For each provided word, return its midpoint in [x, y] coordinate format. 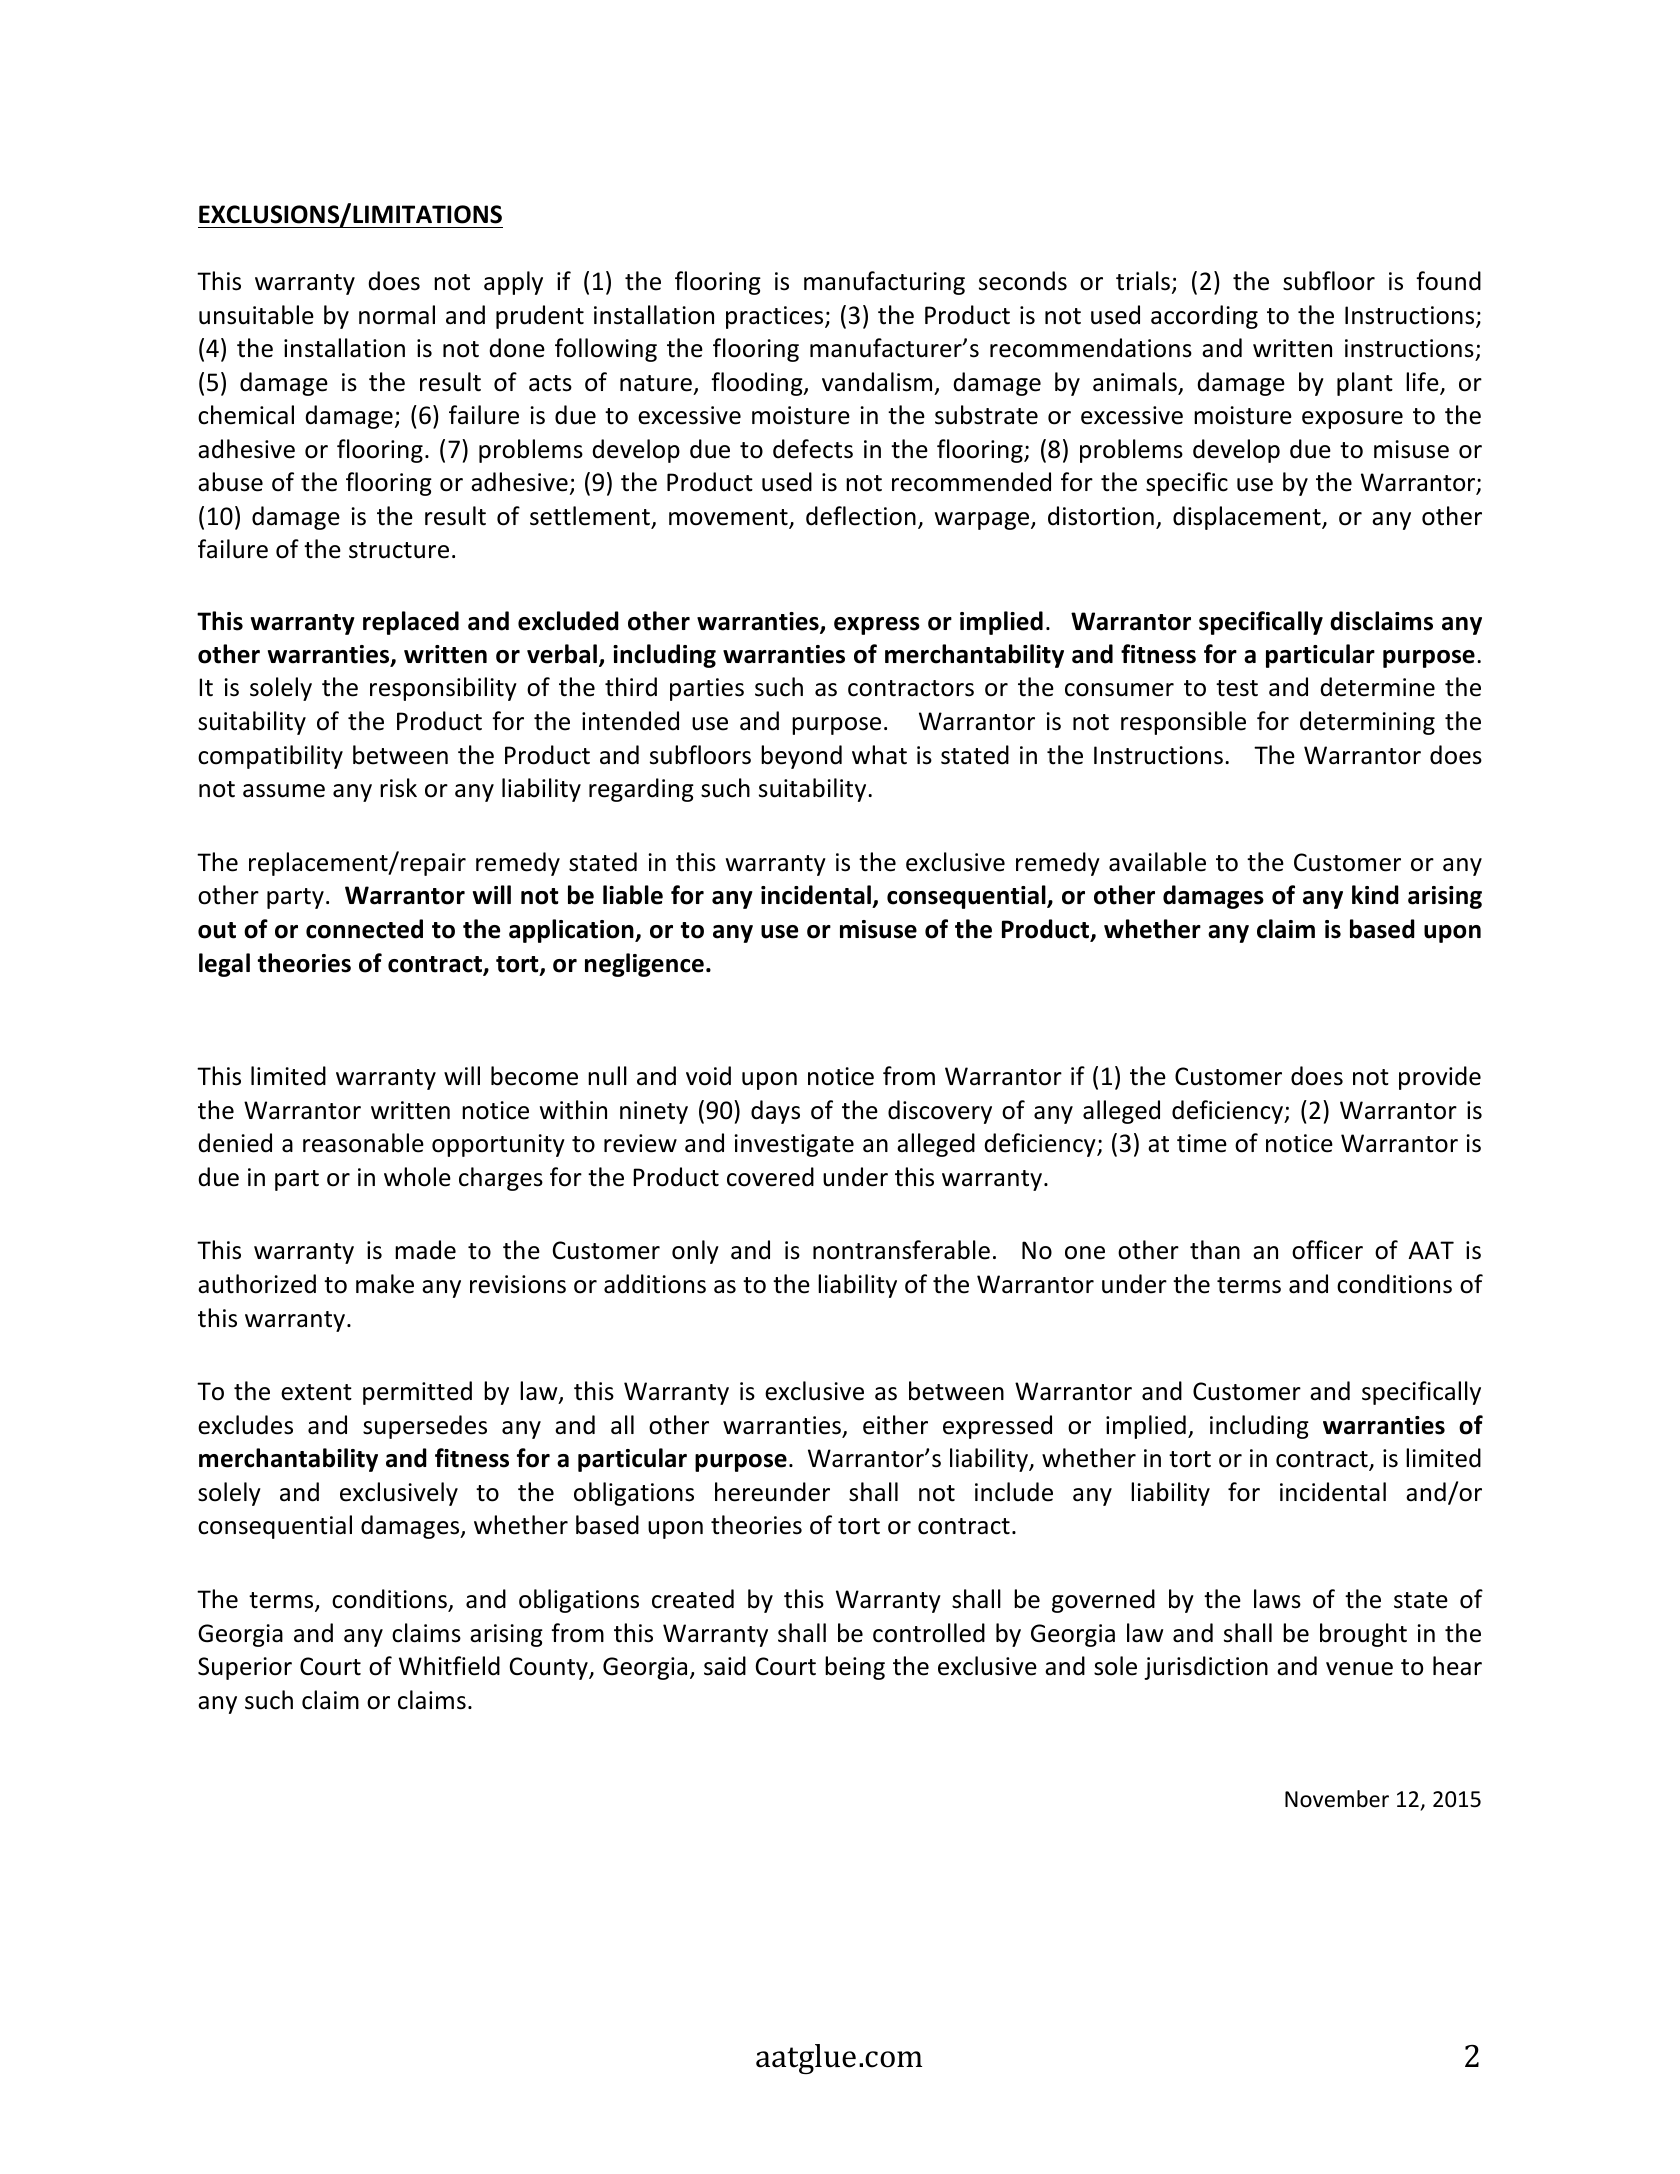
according [1204, 317]
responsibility [443, 689]
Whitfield [449, 1666]
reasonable [363, 1143]
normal [397, 315]
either [895, 1425]
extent [316, 1392]
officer [1327, 1250]
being [855, 1668]
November [1337, 1799]
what [879, 755]
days [775, 1112]
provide [1440, 1078]
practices [776, 317]
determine [1377, 687]
